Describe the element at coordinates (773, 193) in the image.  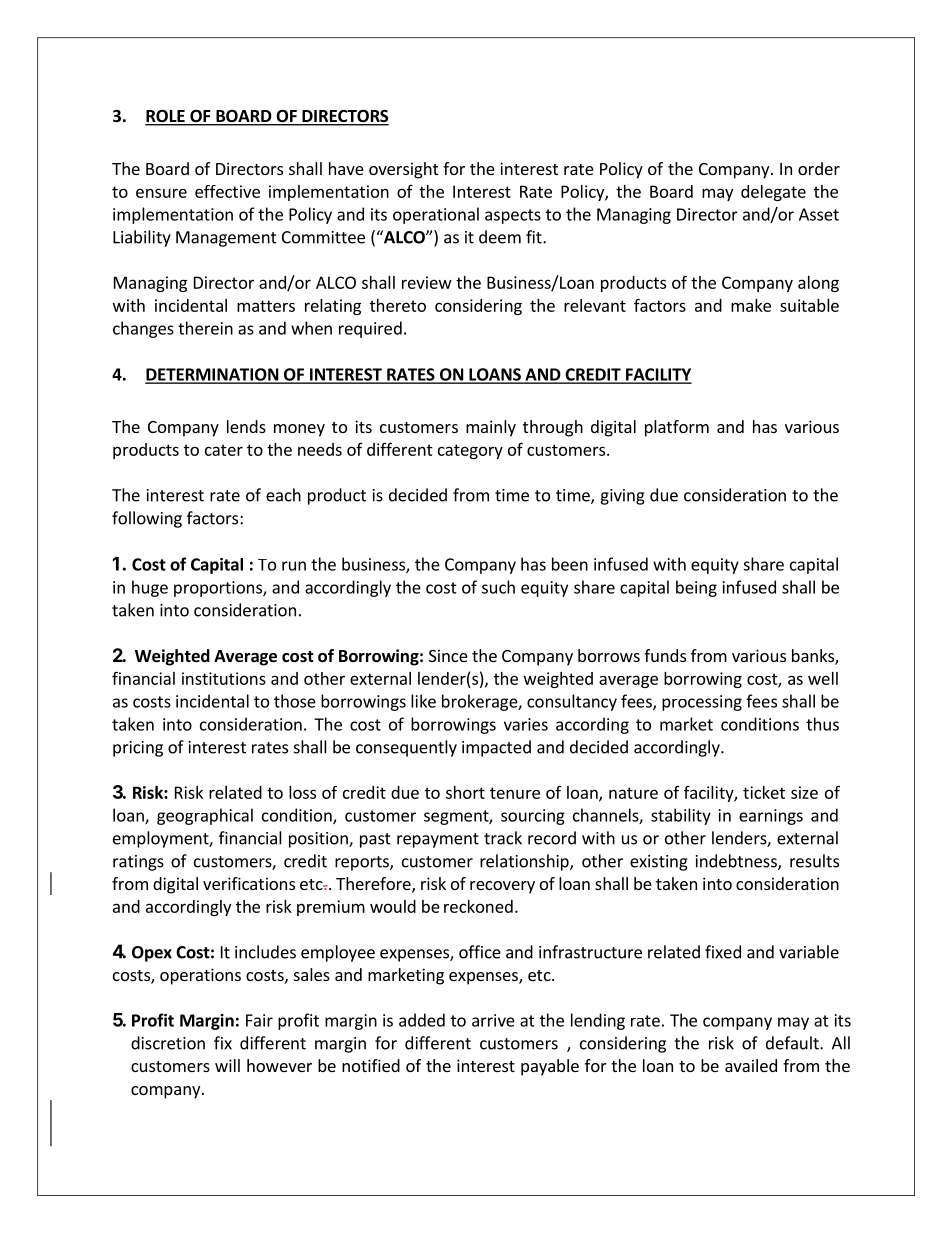
I see `delegate` at that location.
